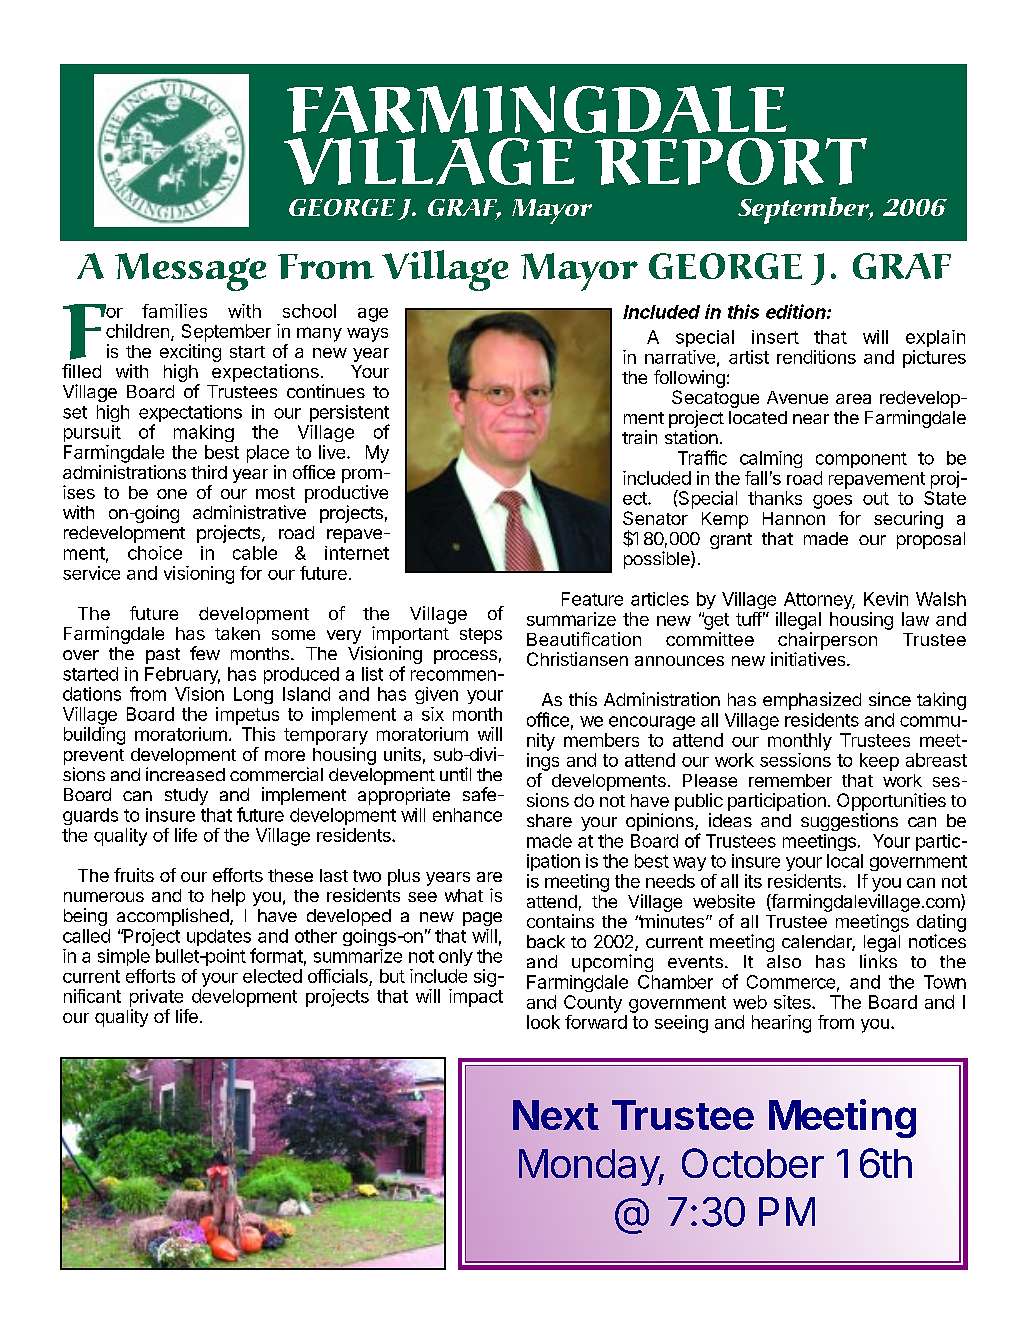  Describe the element at coordinates (753, 1163) in the screenshot. I see `October` at that location.
